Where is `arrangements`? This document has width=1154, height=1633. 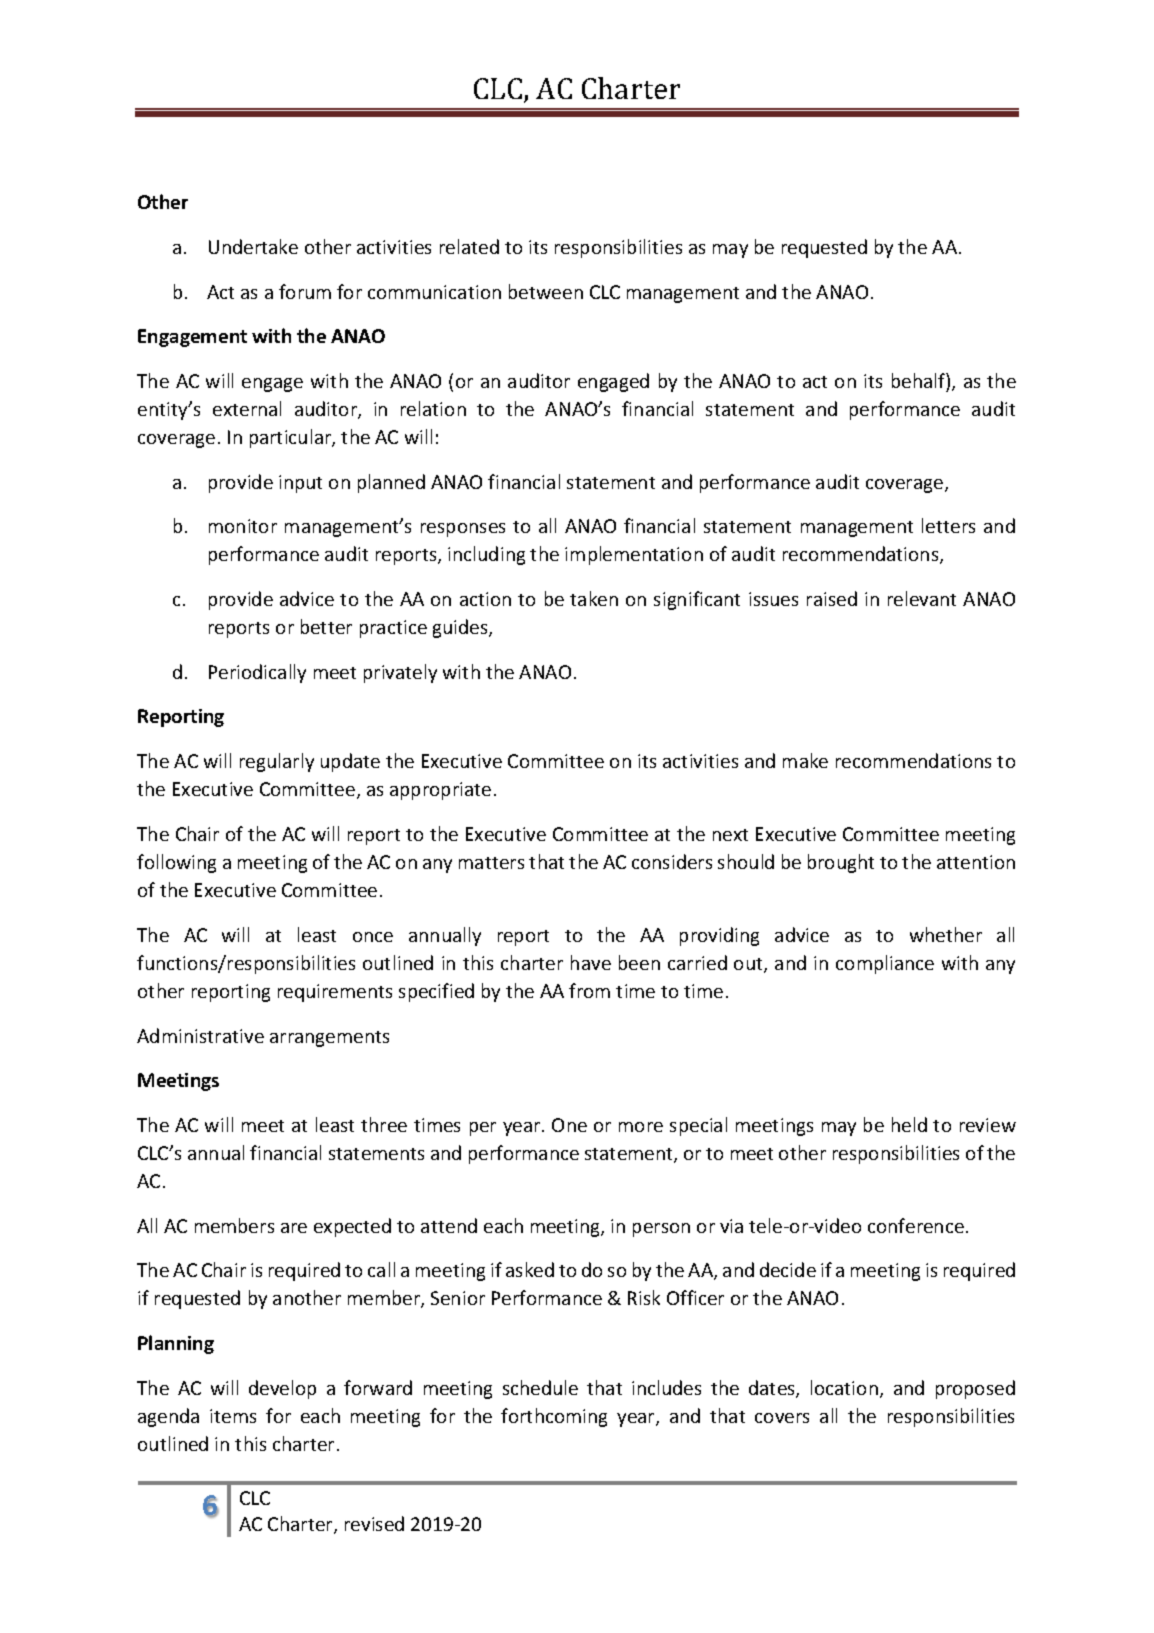
arrangements is located at coordinates (329, 1039).
